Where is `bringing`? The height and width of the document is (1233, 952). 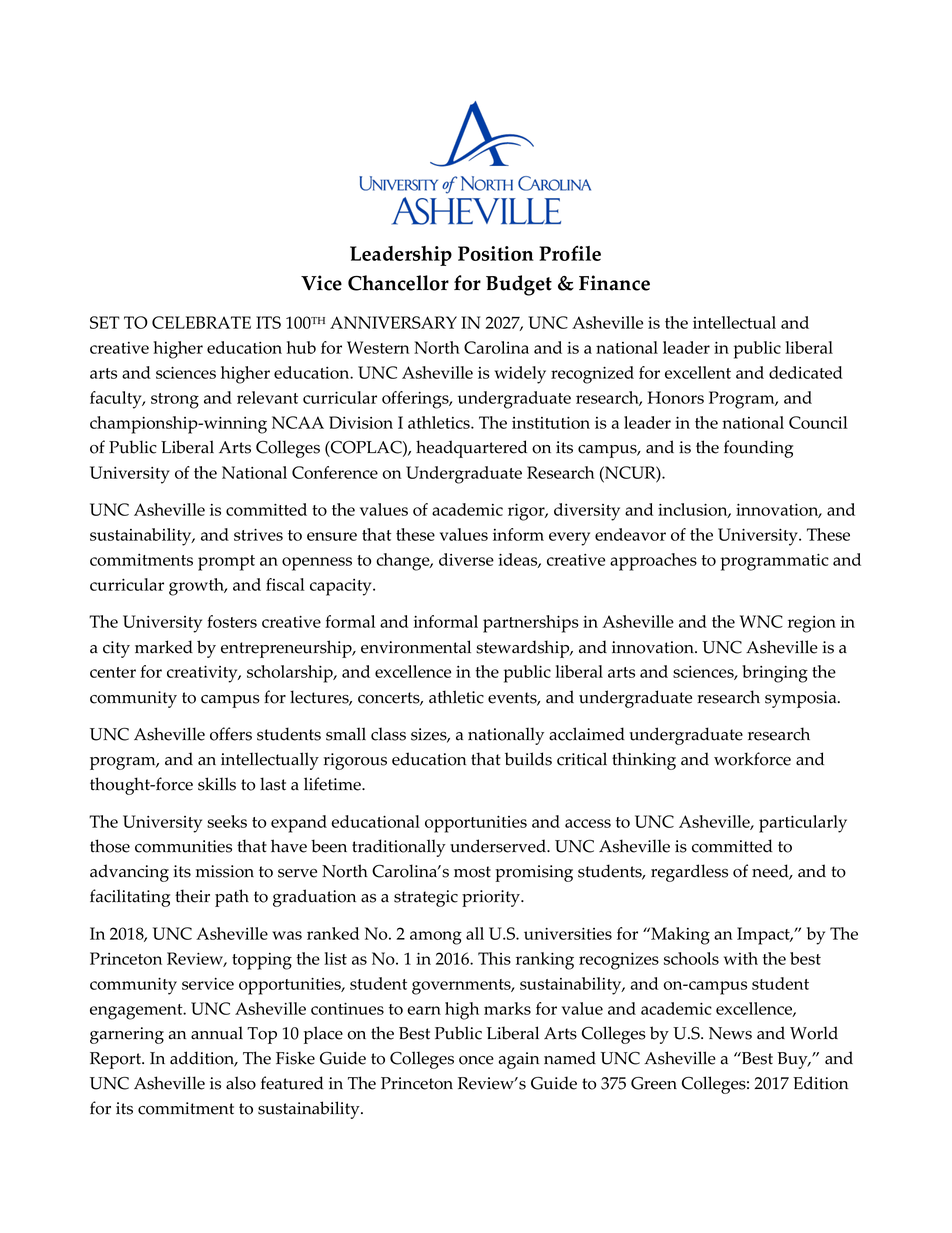
bringing is located at coordinates (775, 674).
